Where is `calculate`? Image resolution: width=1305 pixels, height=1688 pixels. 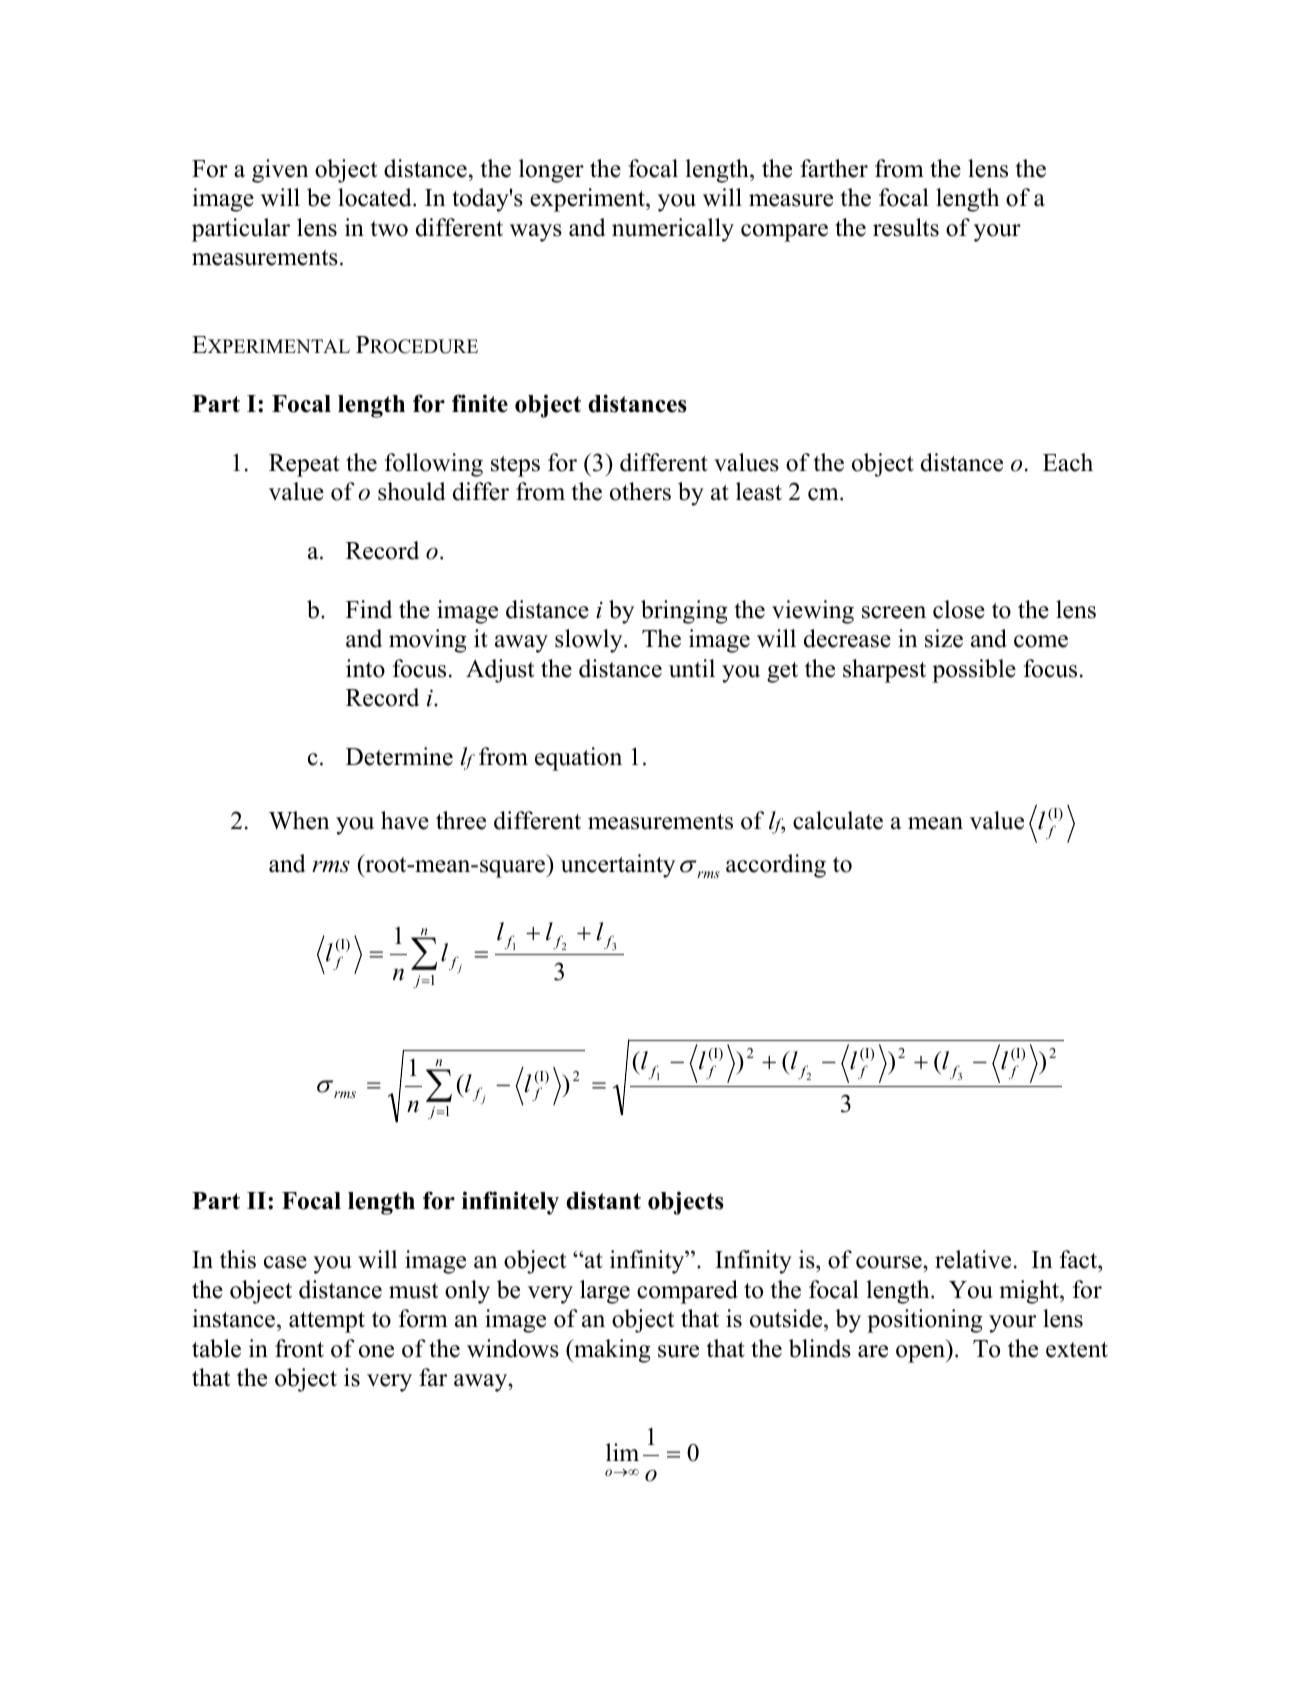
calculate is located at coordinates (838, 820).
